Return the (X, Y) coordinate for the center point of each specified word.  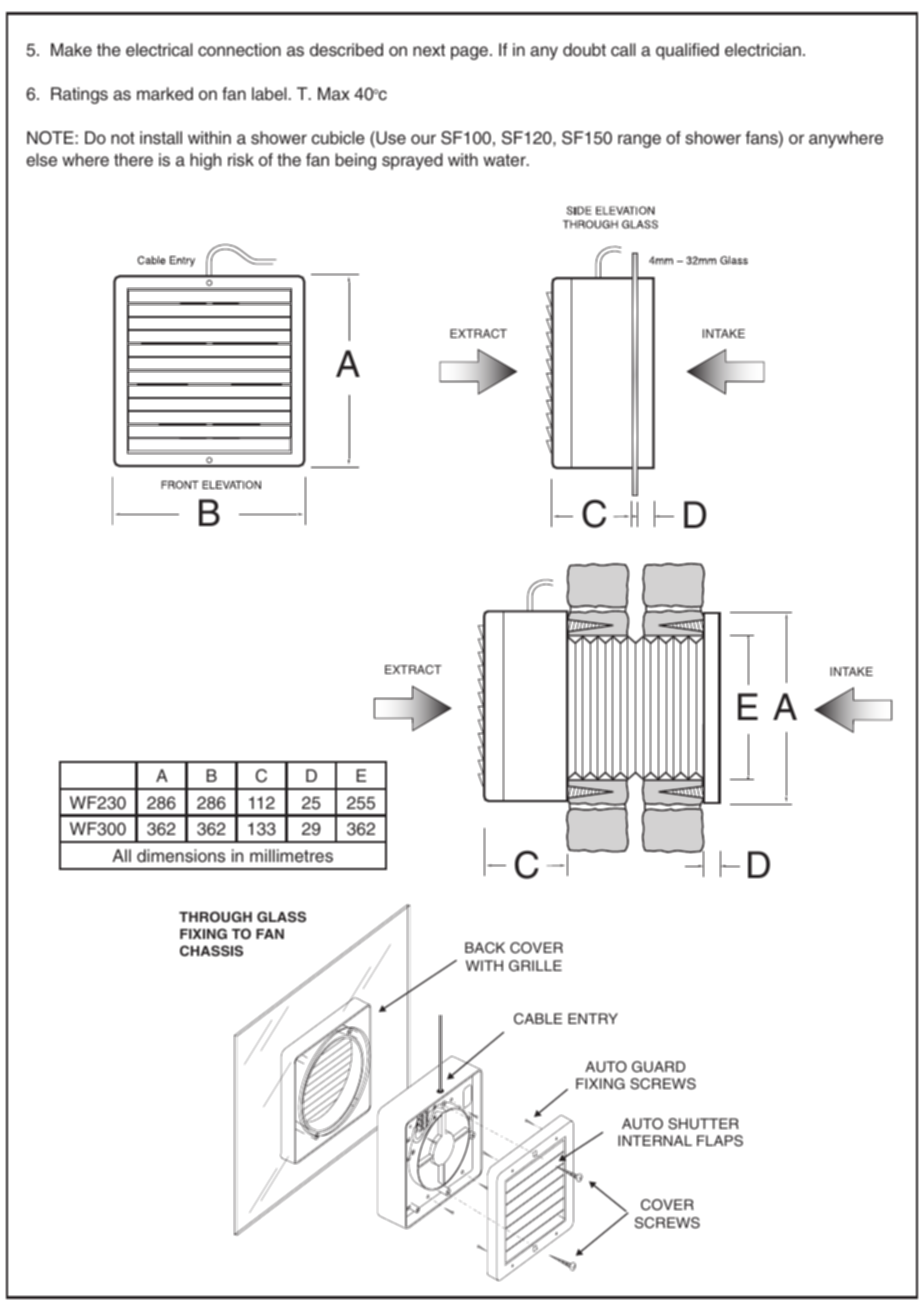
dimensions (181, 856)
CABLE (538, 1019)
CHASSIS (211, 951)
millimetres (291, 856)
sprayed (412, 161)
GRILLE (535, 966)
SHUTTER (703, 1124)
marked (165, 94)
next (429, 50)
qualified (687, 51)
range (639, 141)
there (133, 160)
